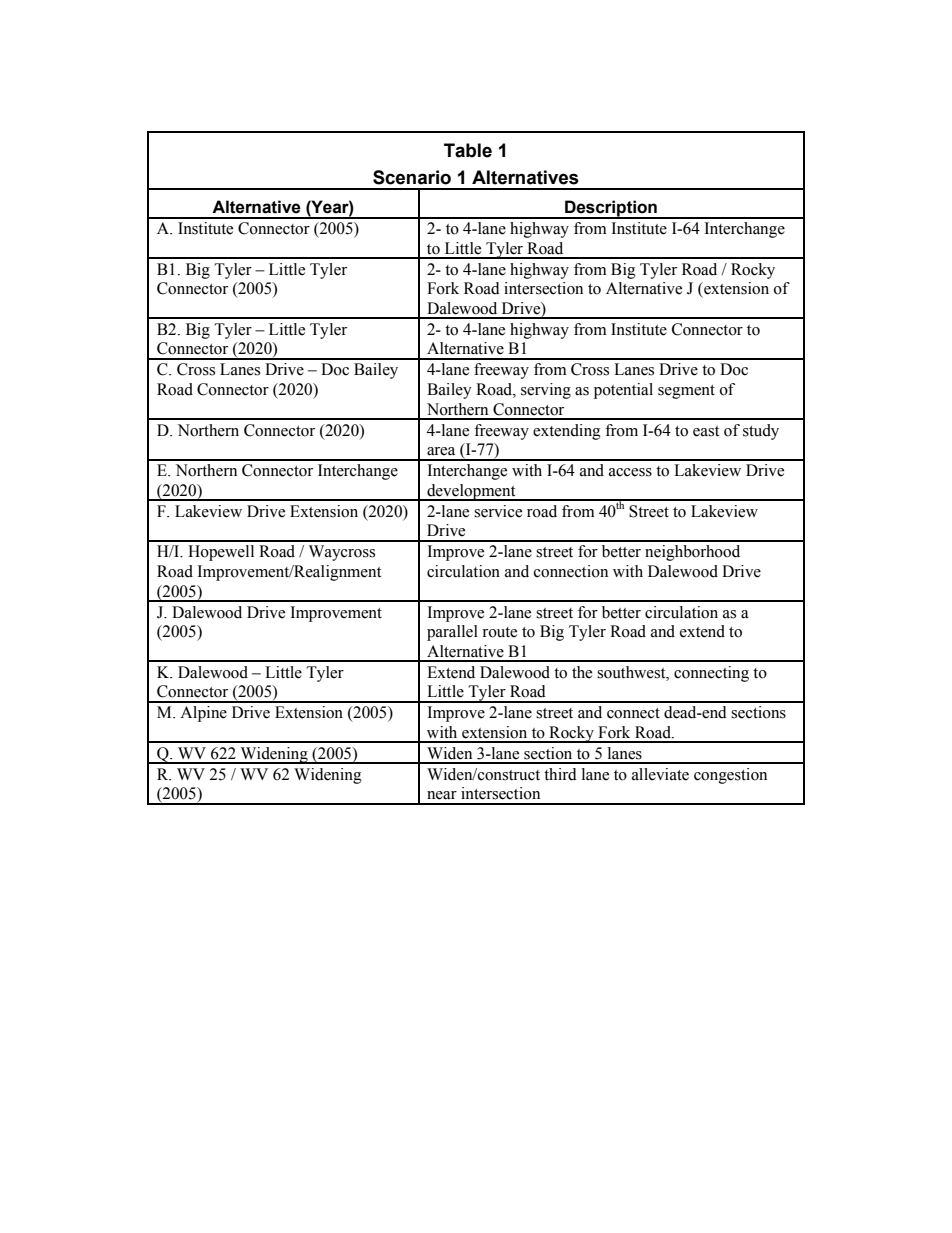 The width and height of the screenshot is (952, 1233). What do you see at coordinates (611, 209) in the screenshot?
I see `Description` at bounding box center [611, 209].
